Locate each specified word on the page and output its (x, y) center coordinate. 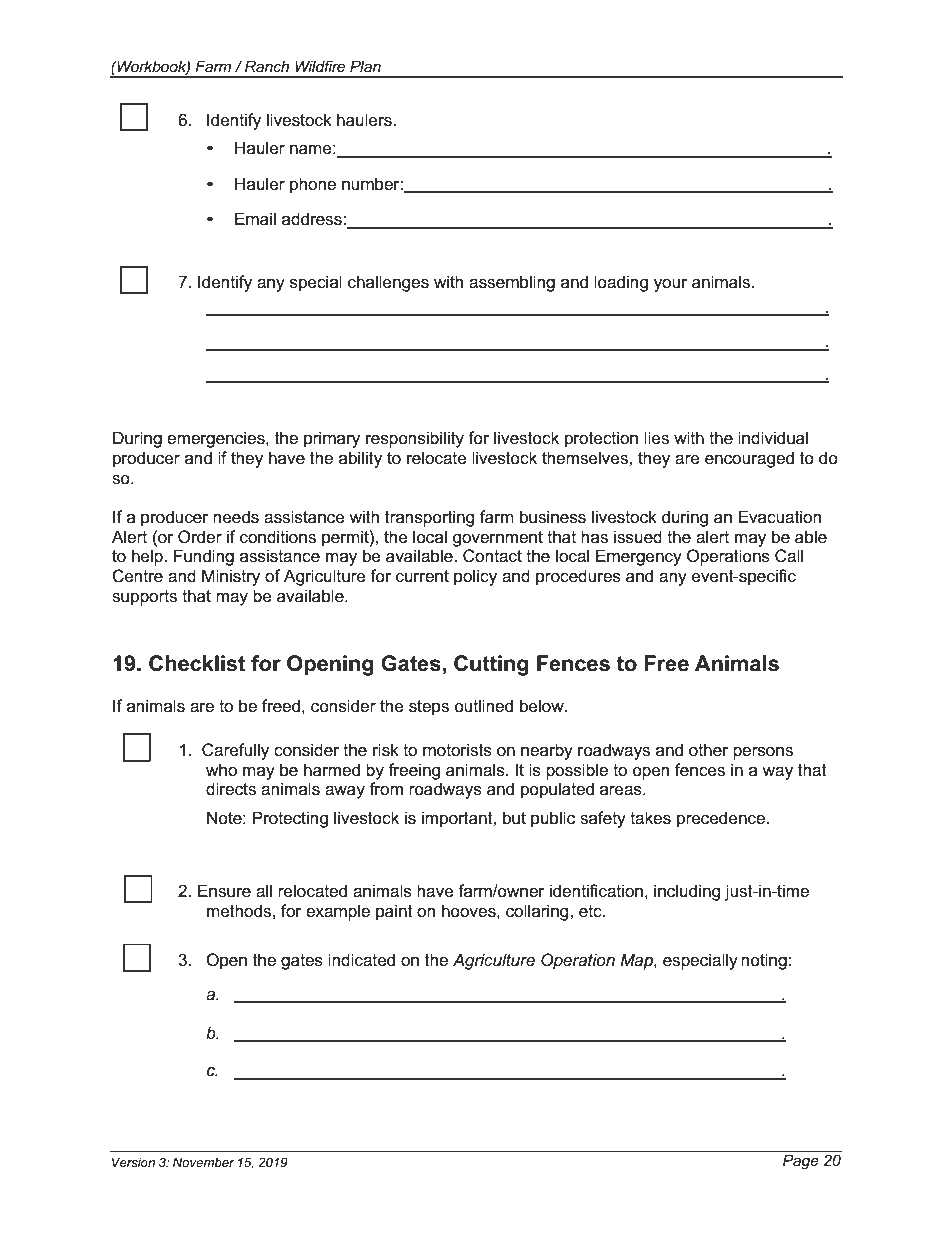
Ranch (267, 66)
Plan (365, 66)
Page (800, 1162)
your (670, 285)
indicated (361, 960)
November (204, 1162)
